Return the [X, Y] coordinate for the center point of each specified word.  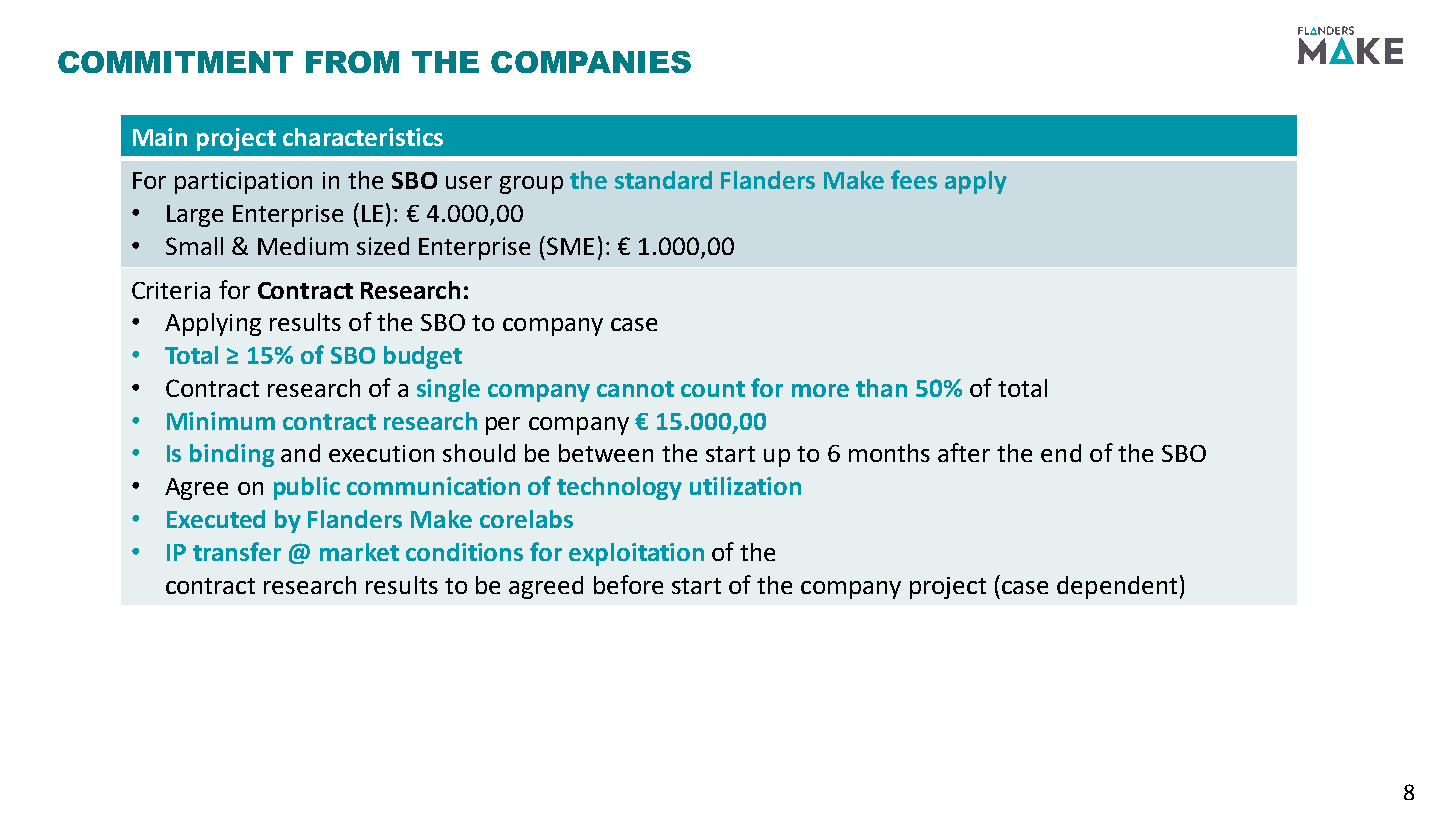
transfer [237, 551]
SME [570, 246]
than [881, 388]
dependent [1117, 587]
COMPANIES [591, 62]
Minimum [221, 421]
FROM [352, 62]
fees [914, 179]
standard [663, 180]
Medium [303, 246]
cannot [635, 389]
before [628, 584]
